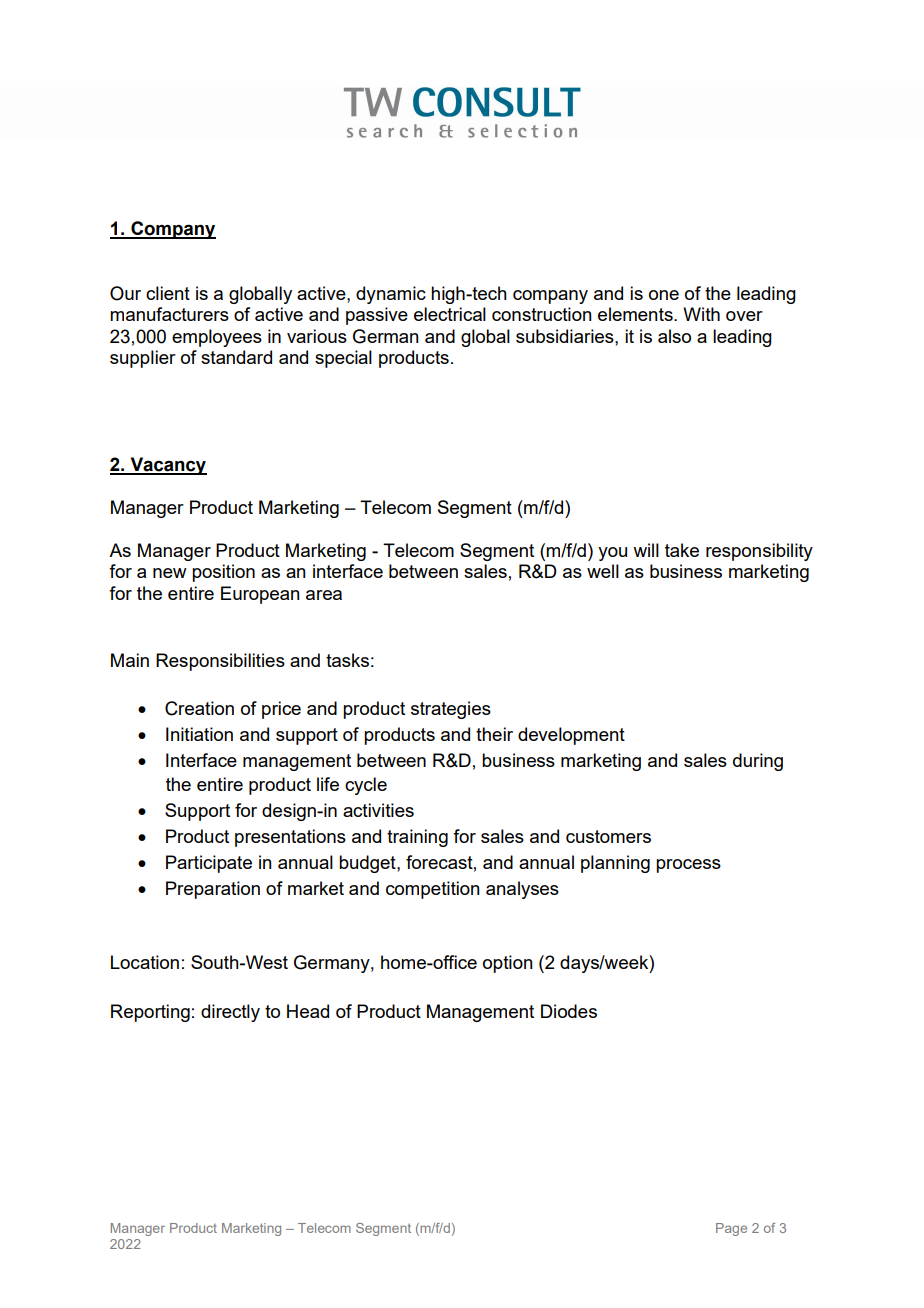 Image resolution: width=924 pixels, height=1308 pixels. What do you see at coordinates (701, 314) in the screenshot?
I see `With` at bounding box center [701, 314].
